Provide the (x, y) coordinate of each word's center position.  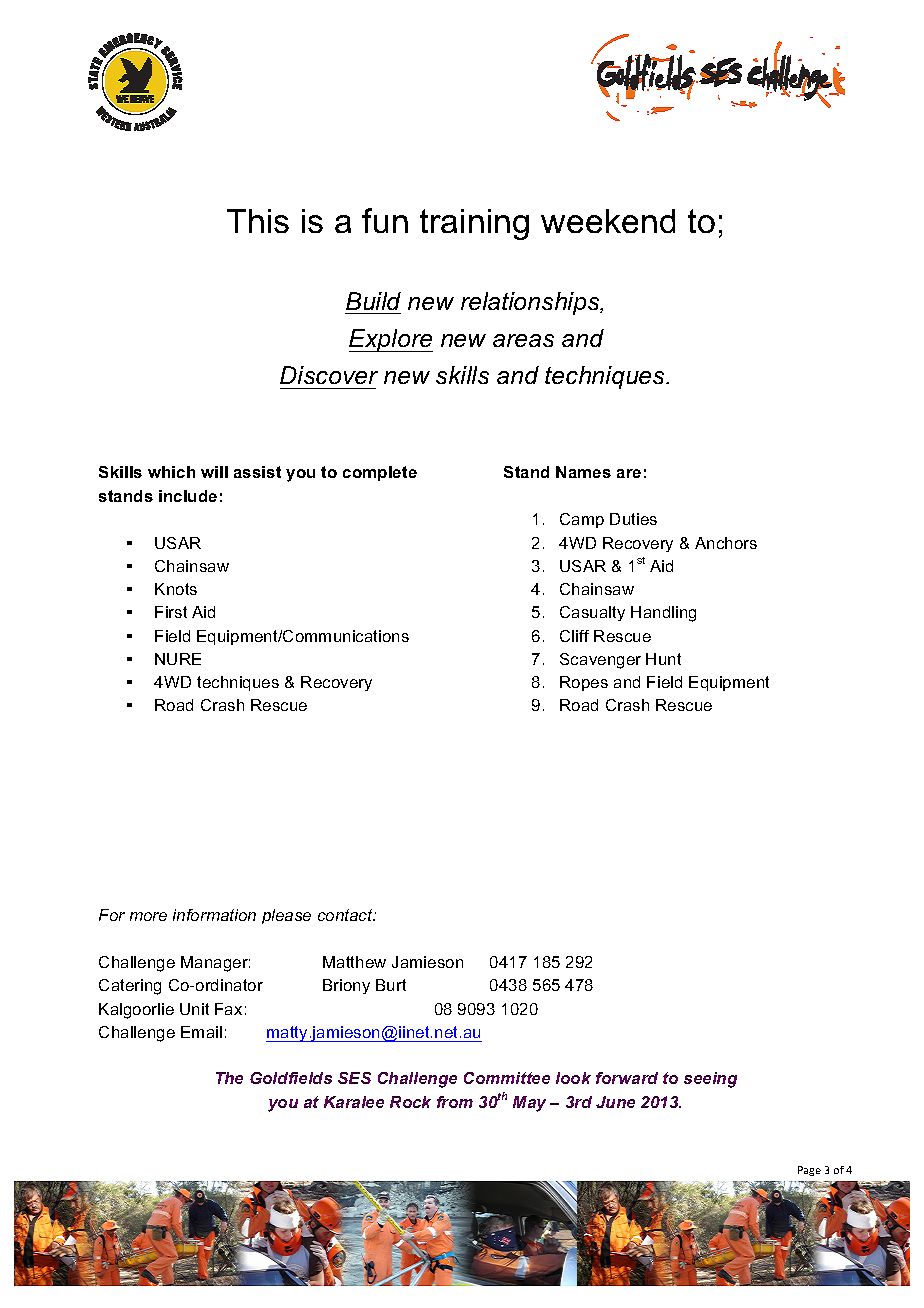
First (171, 612)
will (214, 472)
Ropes (584, 683)
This (258, 221)
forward (627, 1078)
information (214, 915)
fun (385, 220)
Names (583, 472)
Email (201, 1032)
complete (380, 473)
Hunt (663, 659)
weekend (608, 221)
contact (346, 915)
